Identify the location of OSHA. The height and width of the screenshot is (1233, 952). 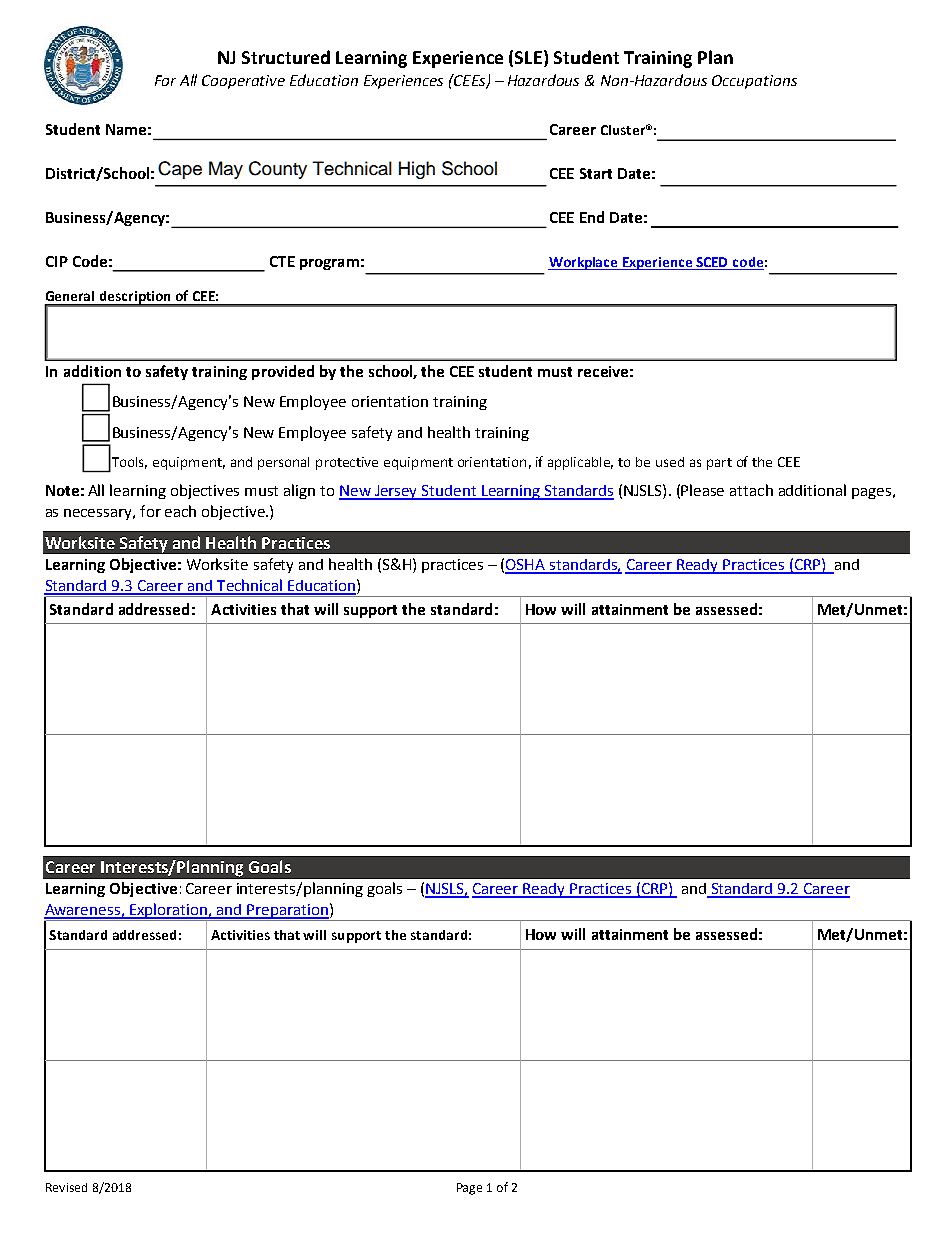
(526, 566).
